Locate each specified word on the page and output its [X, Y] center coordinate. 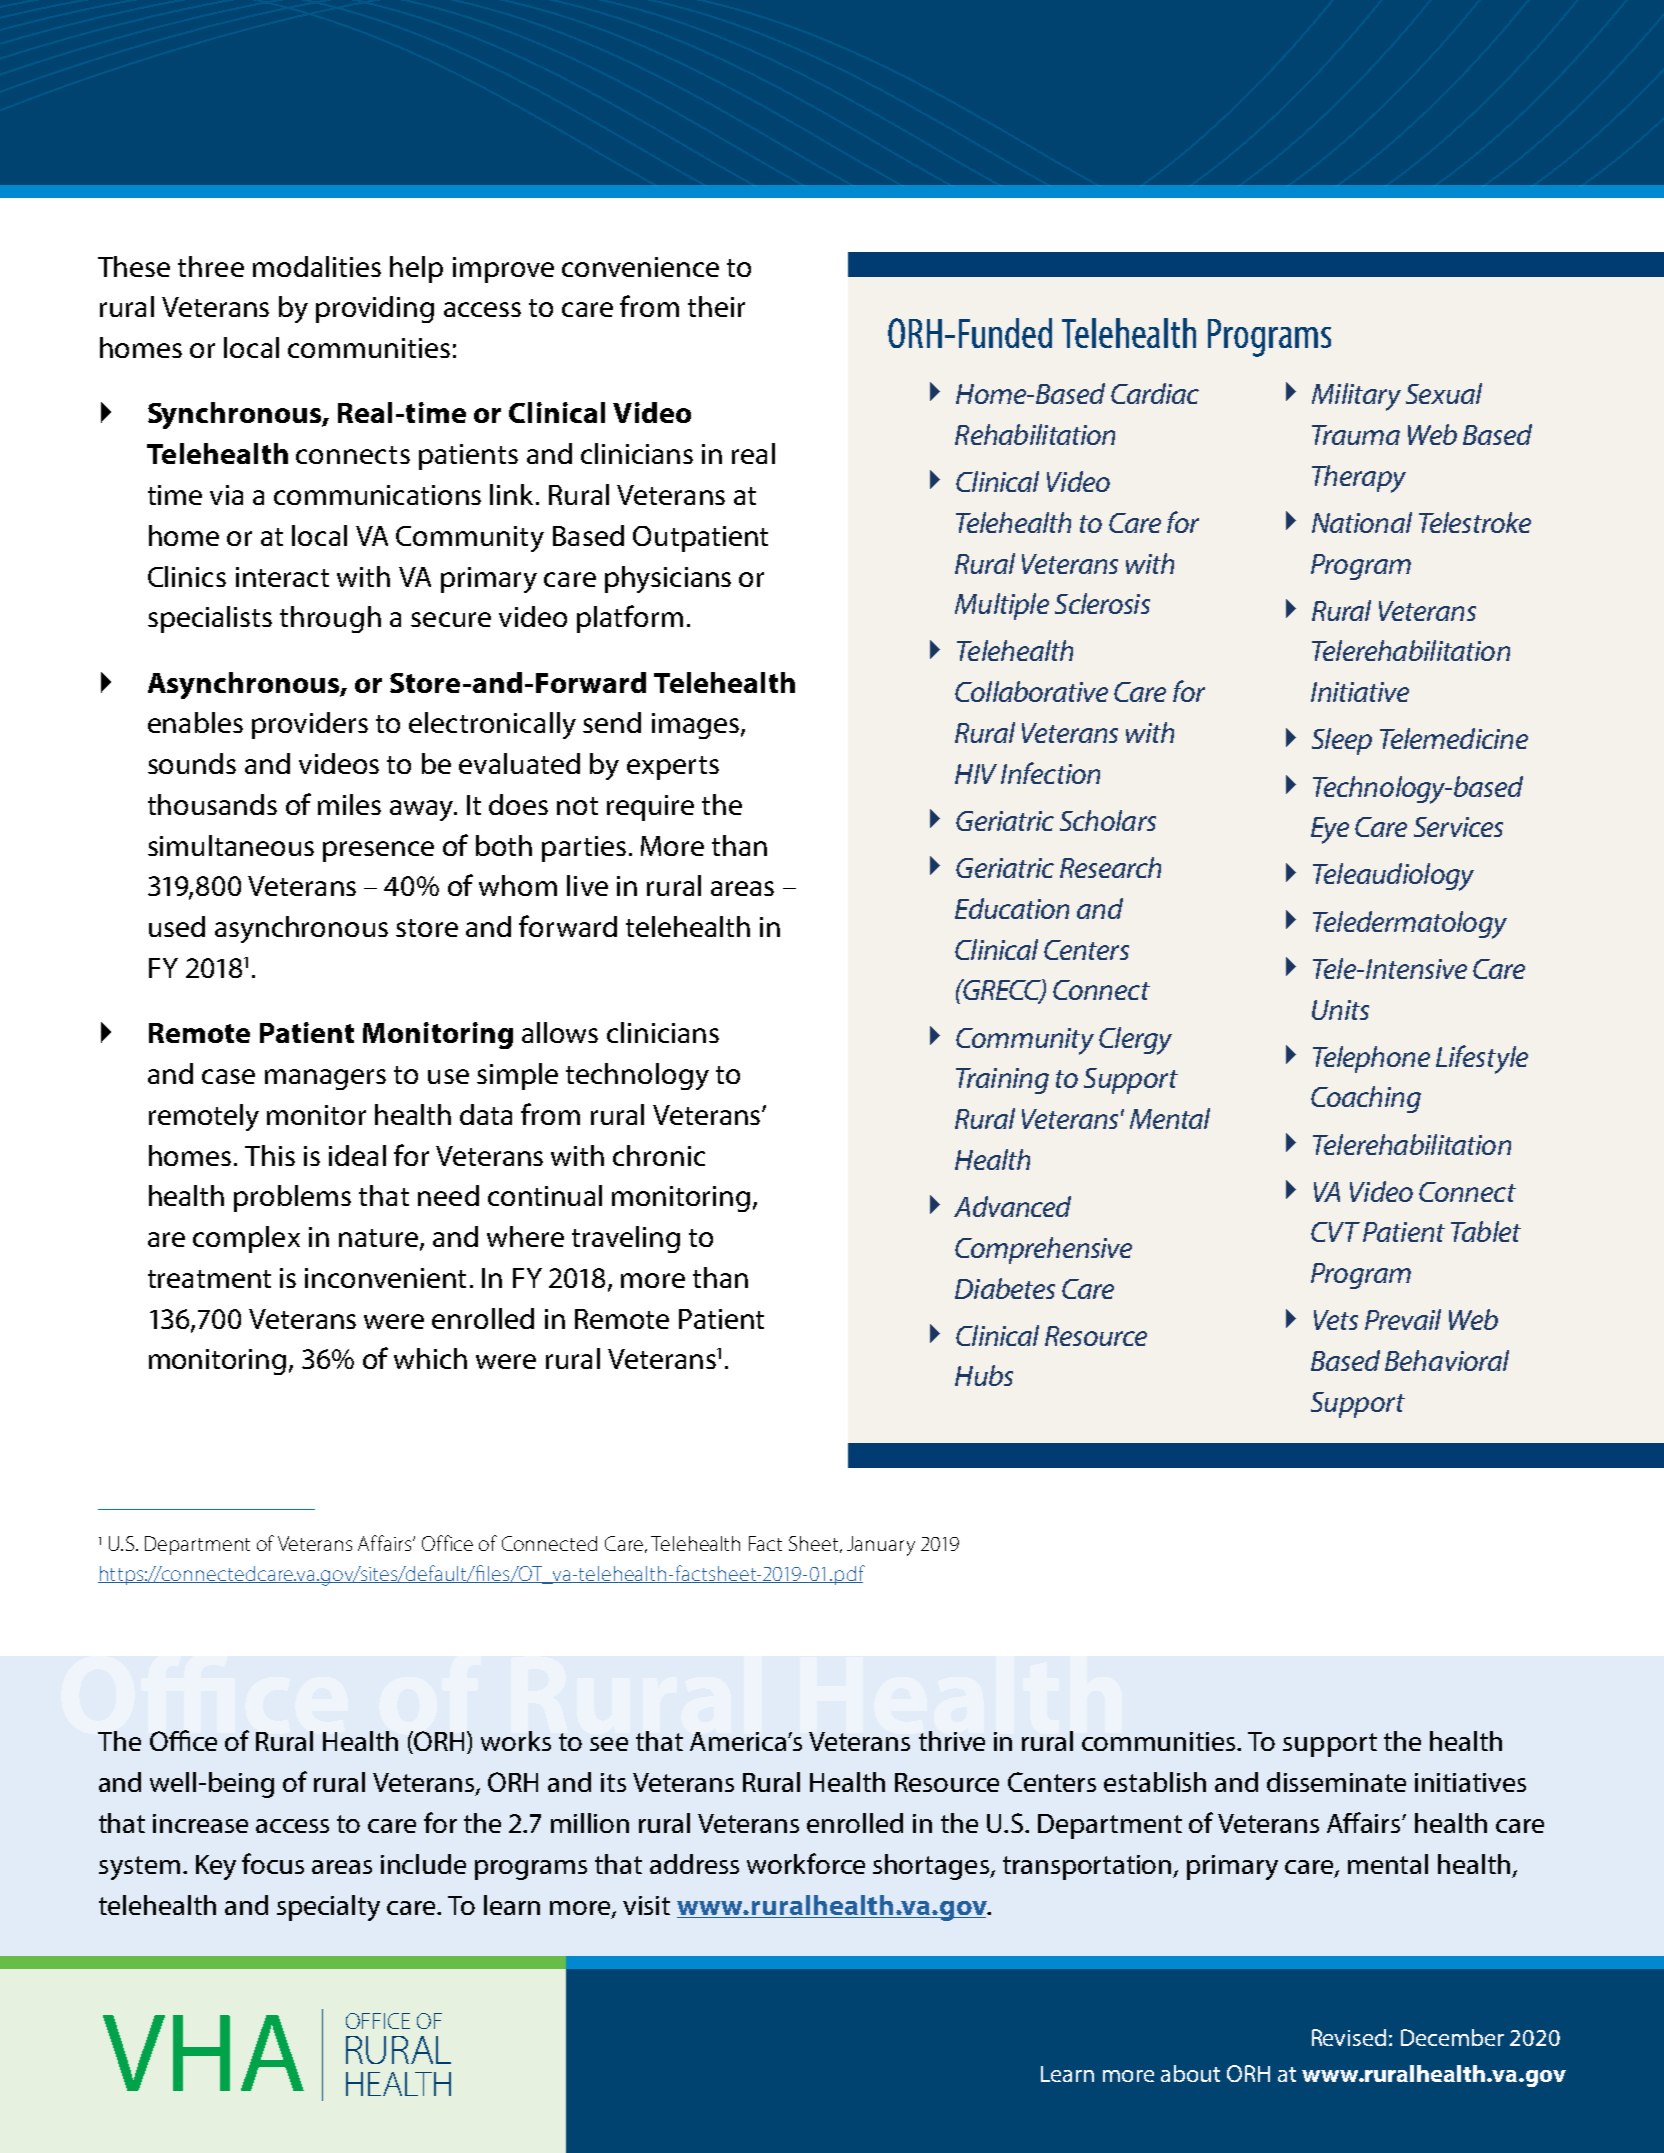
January [881, 1546]
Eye [1330, 830]
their [716, 306]
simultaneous [231, 845]
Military [1356, 397]
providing [375, 309]
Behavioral [1447, 1360]
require [650, 808]
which [430, 1358]
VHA [203, 2053]
